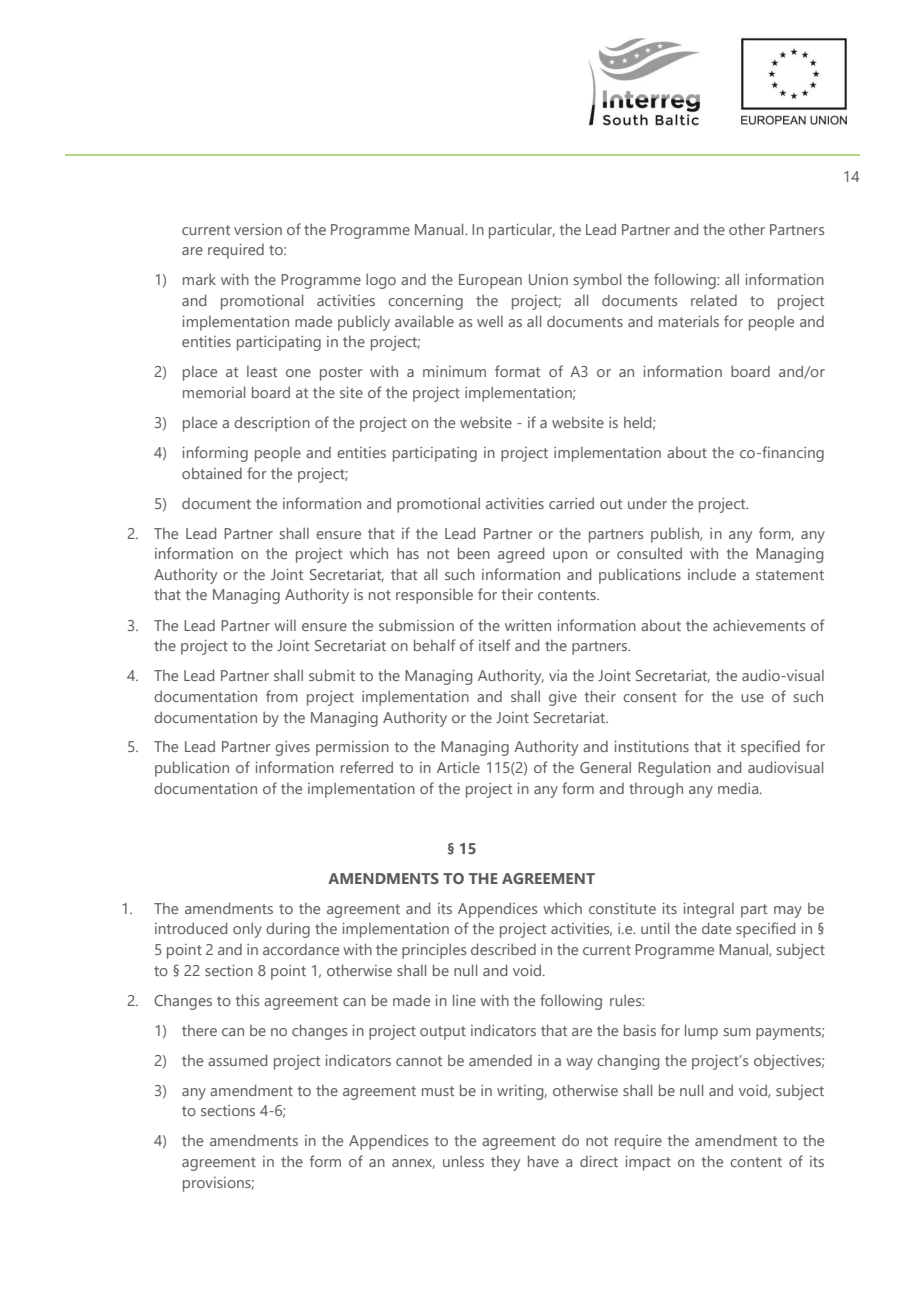  What do you see at coordinates (237, 1060) in the screenshot?
I see `assumed` at bounding box center [237, 1060].
